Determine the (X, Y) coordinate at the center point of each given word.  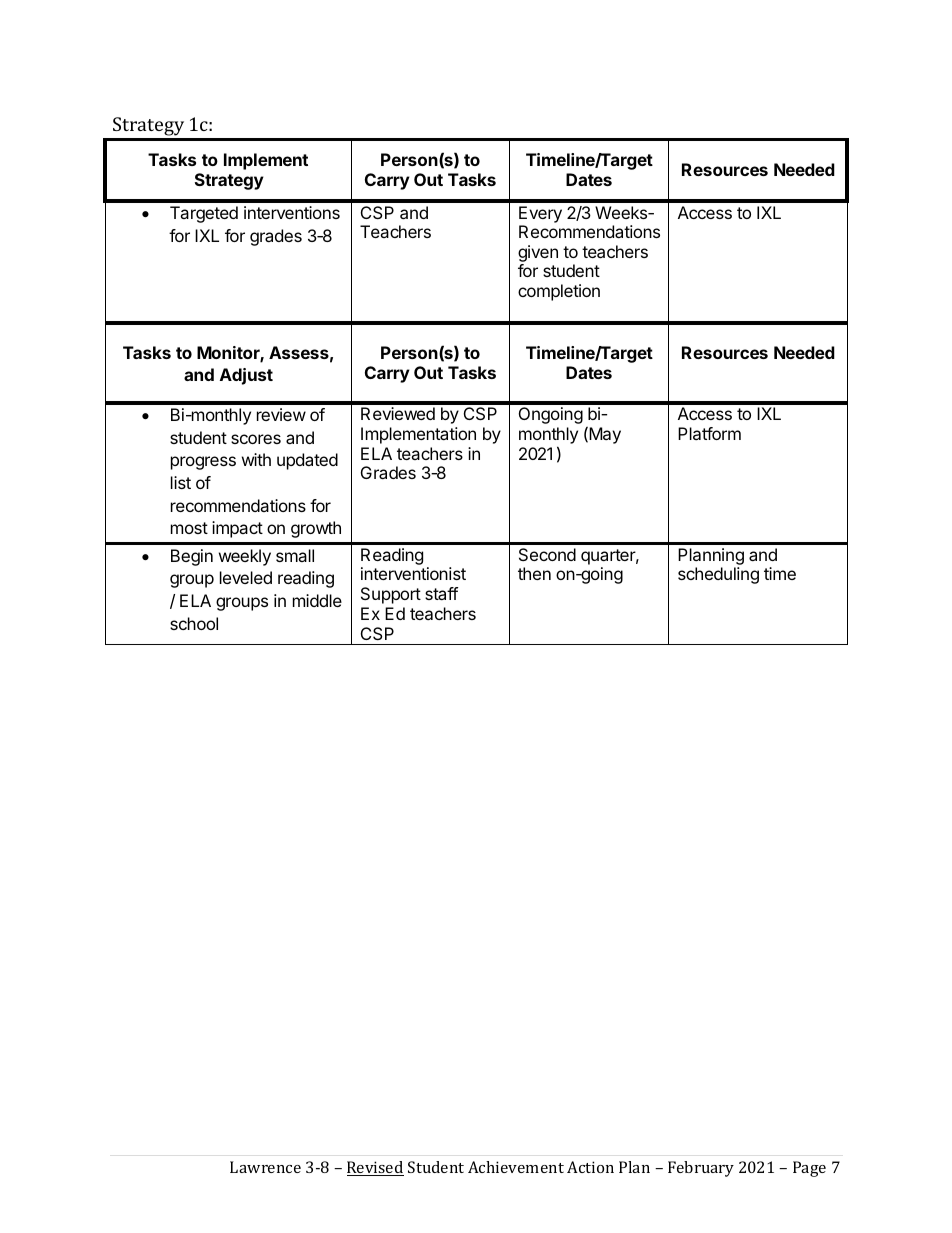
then (534, 573)
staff (441, 593)
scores (256, 439)
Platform (709, 433)
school (194, 623)
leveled (246, 577)
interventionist (413, 573)
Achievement (516, 1167)
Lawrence (265, 1167)
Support (391, 595)
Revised (375, 1168)
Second (547, 554)
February (701, 1169)
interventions (292, 212)
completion (559, 292)
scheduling (718, 575)
